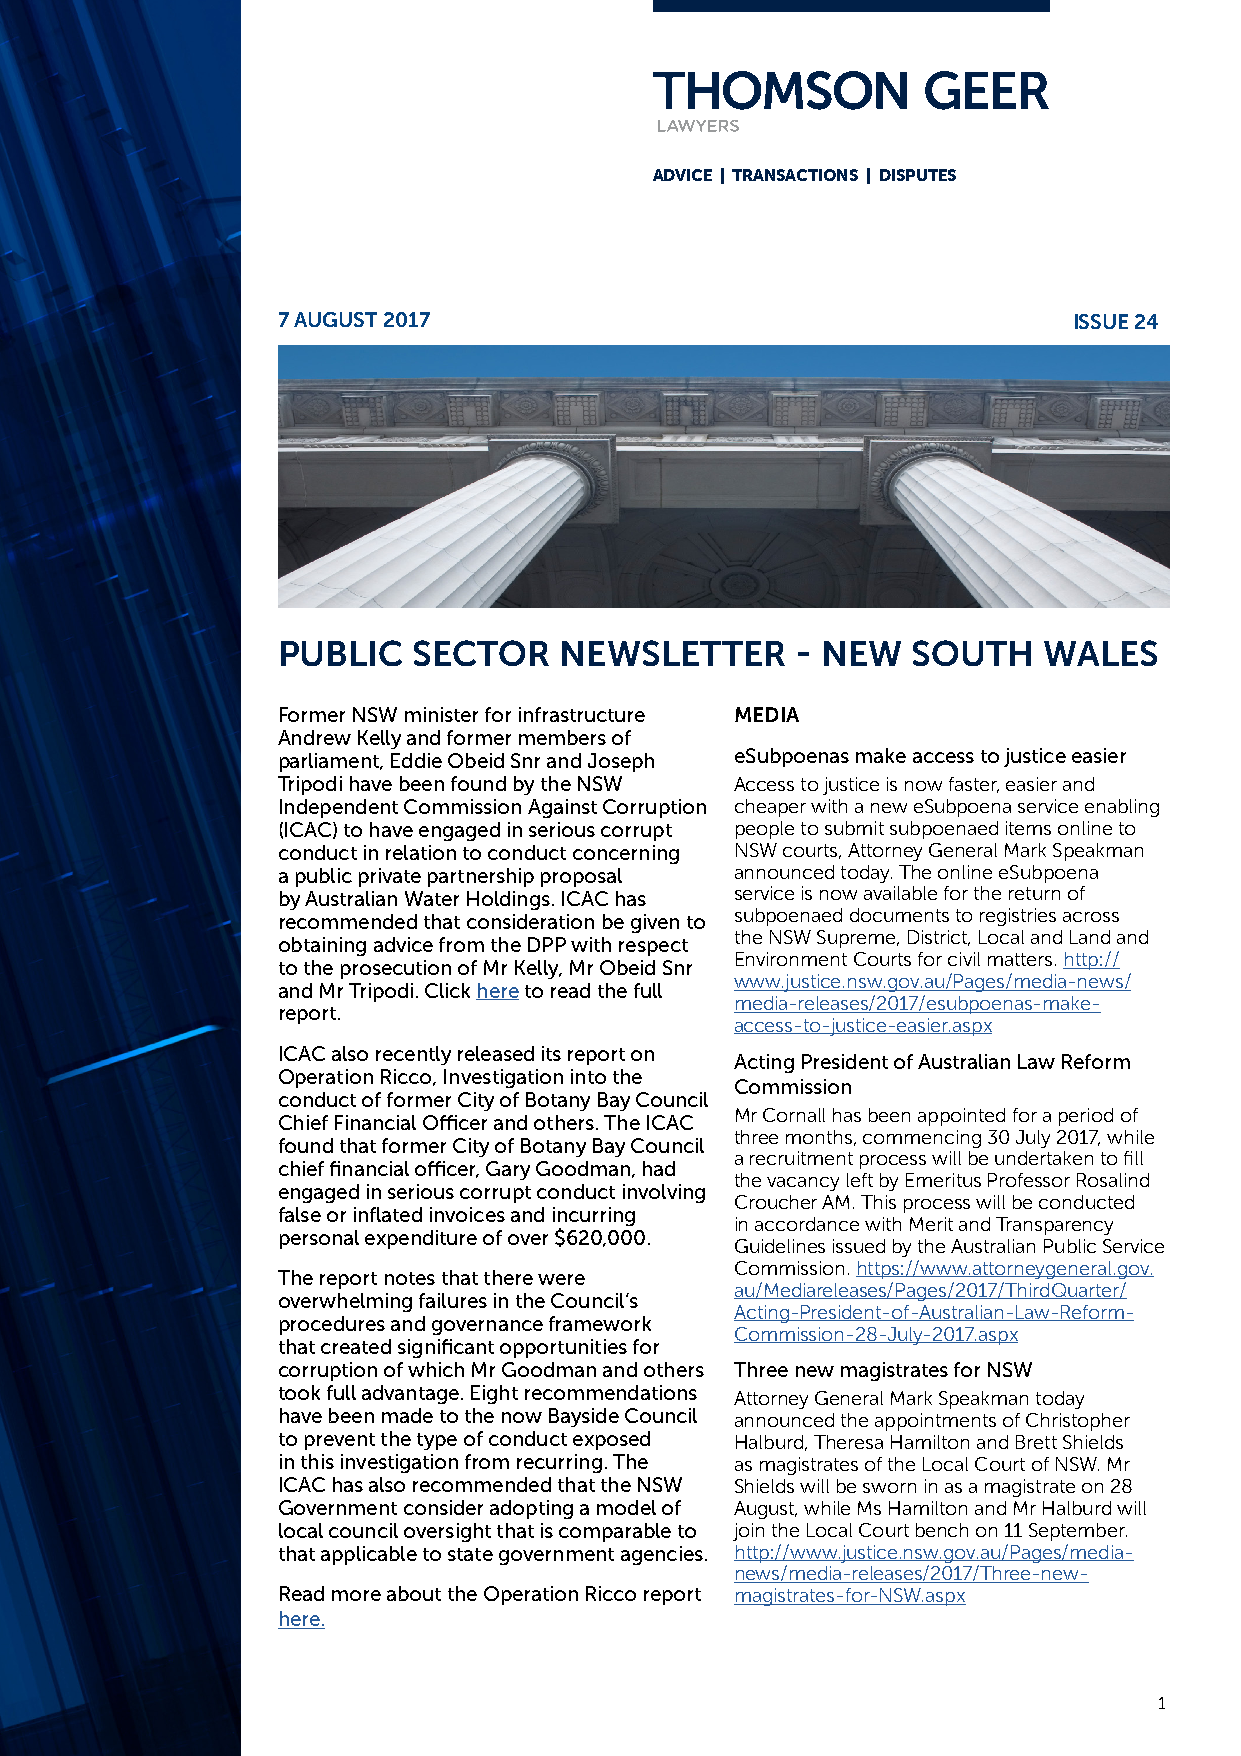 This screenshot has width=1241, height=1756. What do you see at coordinates (390, 877) in the screenshot?
I see `private` at bounding box center [390, 877].
